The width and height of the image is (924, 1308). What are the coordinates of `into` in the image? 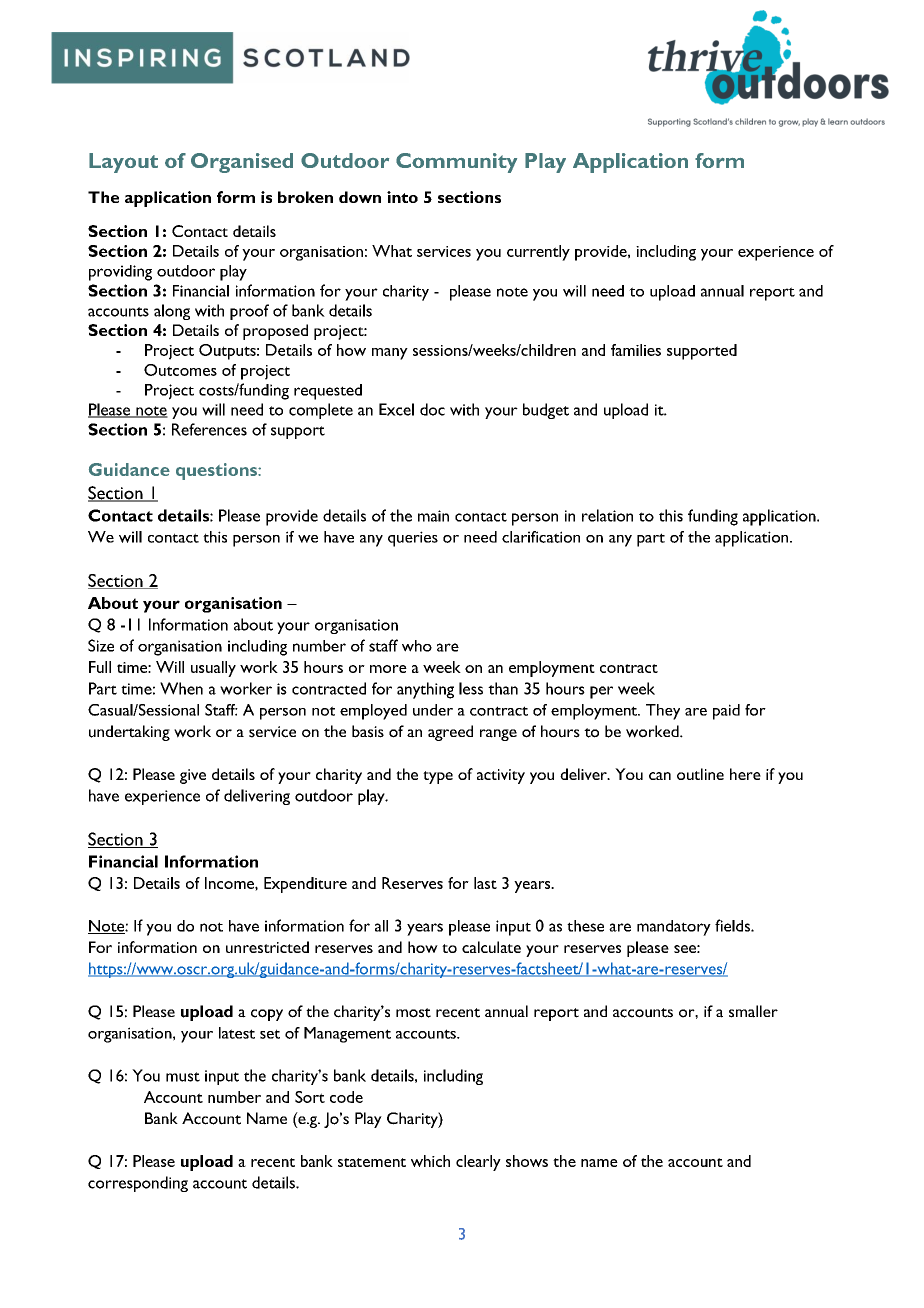 It's located at (402, 197).
